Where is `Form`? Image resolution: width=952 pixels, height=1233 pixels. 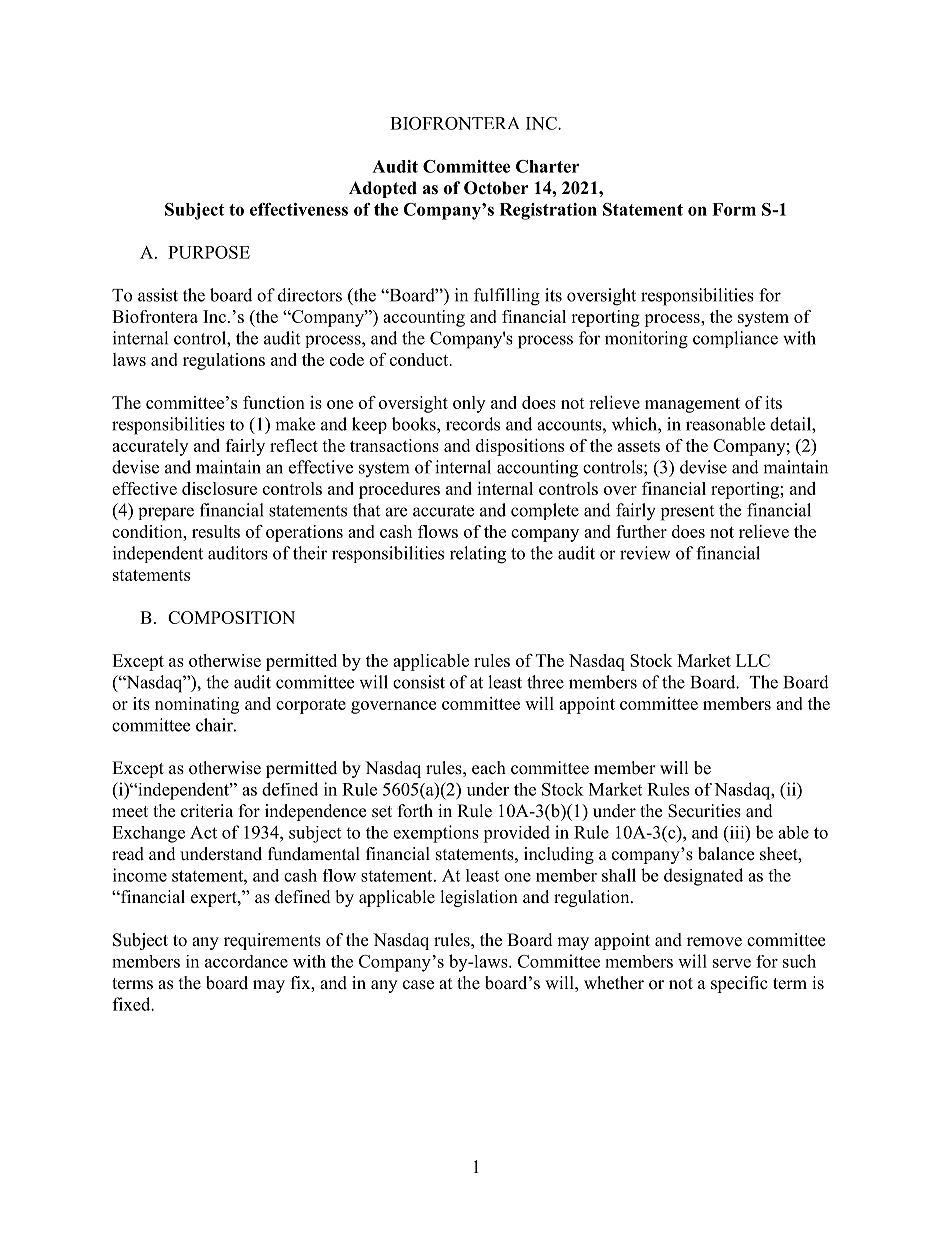 Form is located at coordinates (734, 209).
